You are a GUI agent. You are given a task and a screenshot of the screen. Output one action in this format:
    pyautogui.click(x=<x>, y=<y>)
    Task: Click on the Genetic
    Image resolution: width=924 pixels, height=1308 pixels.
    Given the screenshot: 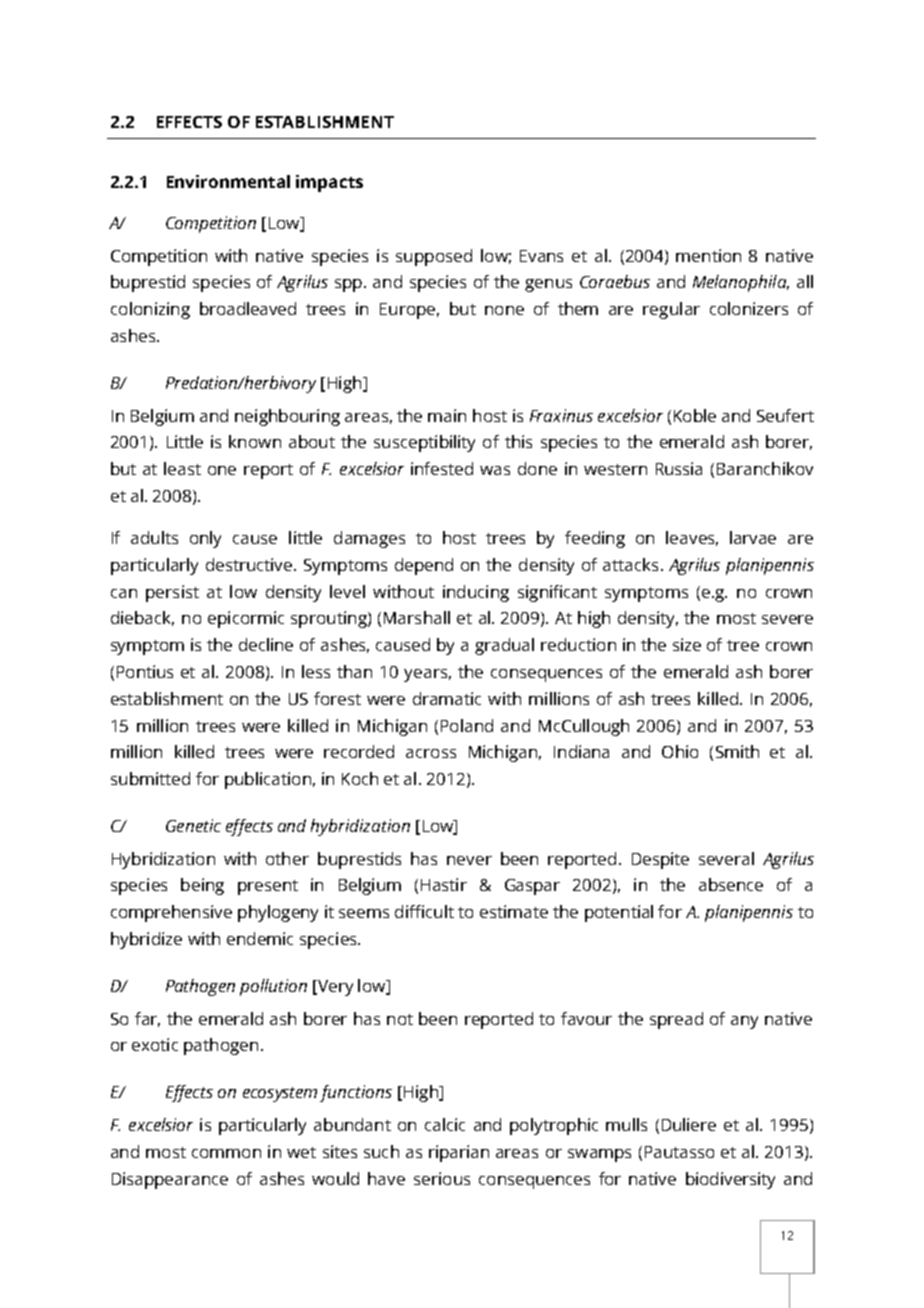 What is the action you would take?
    pyautogui.click(x=193, y=825)
